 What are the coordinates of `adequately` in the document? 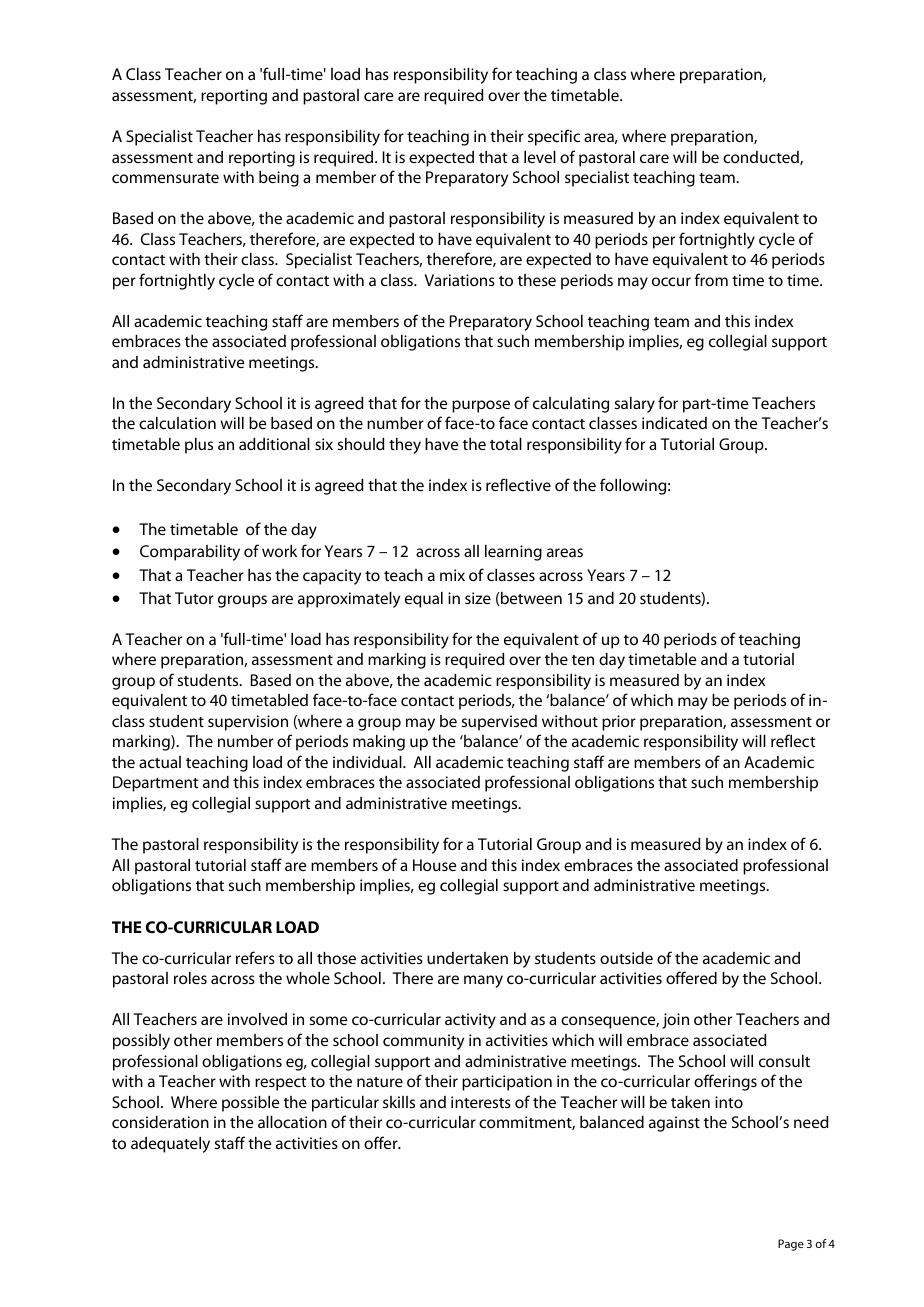 It's located at (170, 1145).
